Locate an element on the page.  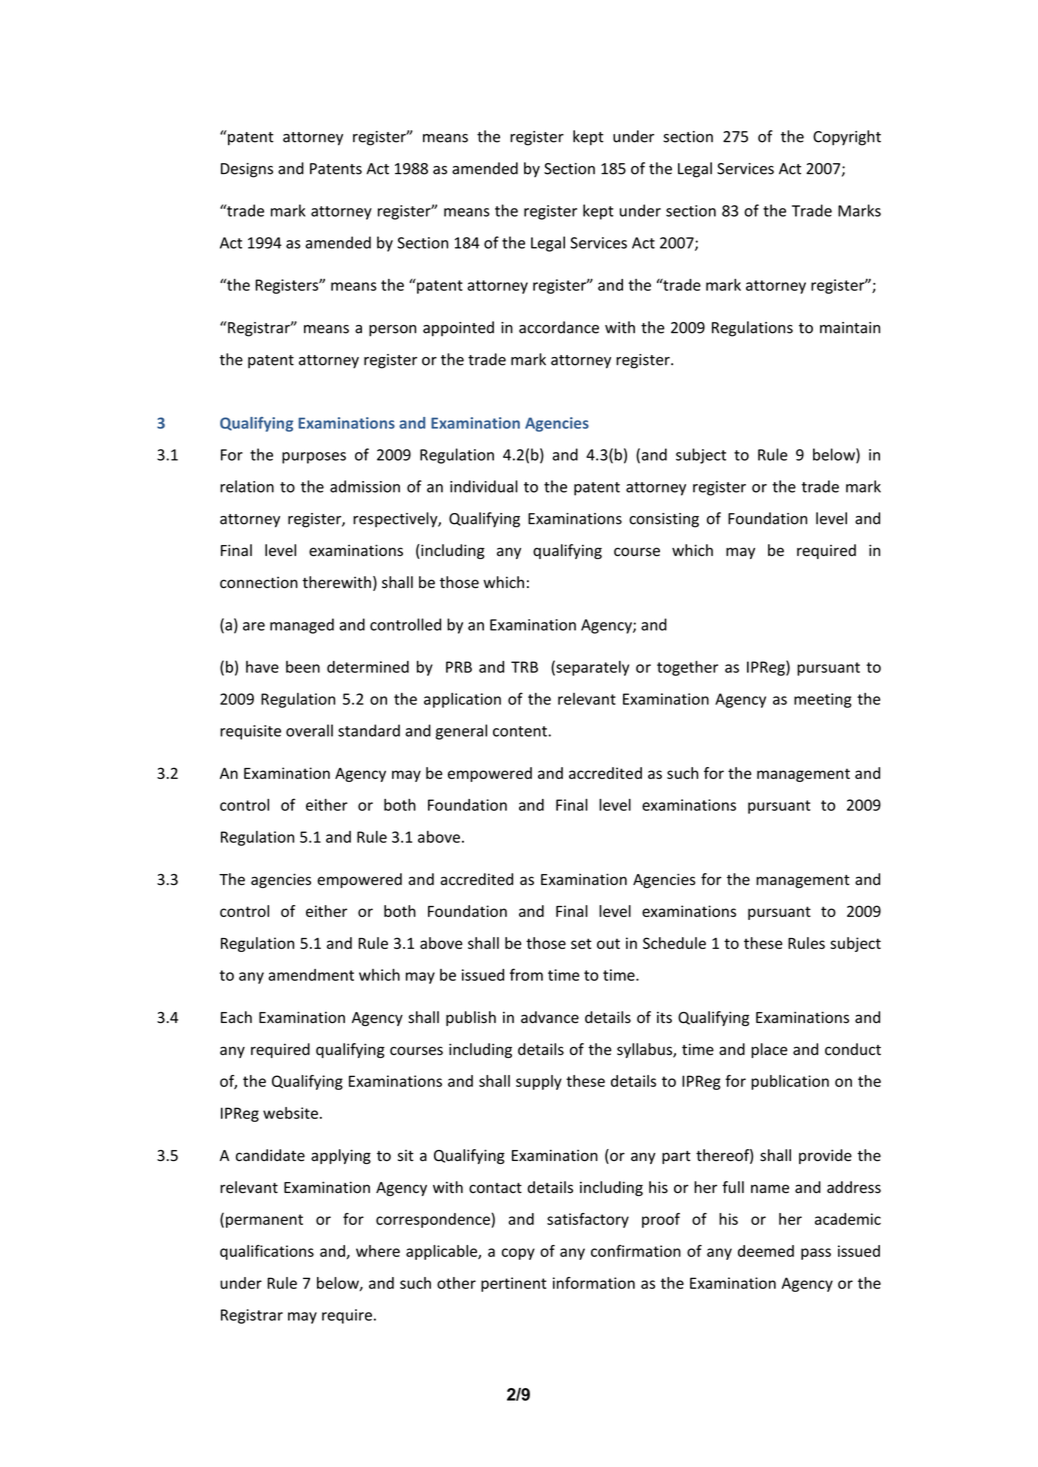
Schedule is located at coordinates (674, 943).
